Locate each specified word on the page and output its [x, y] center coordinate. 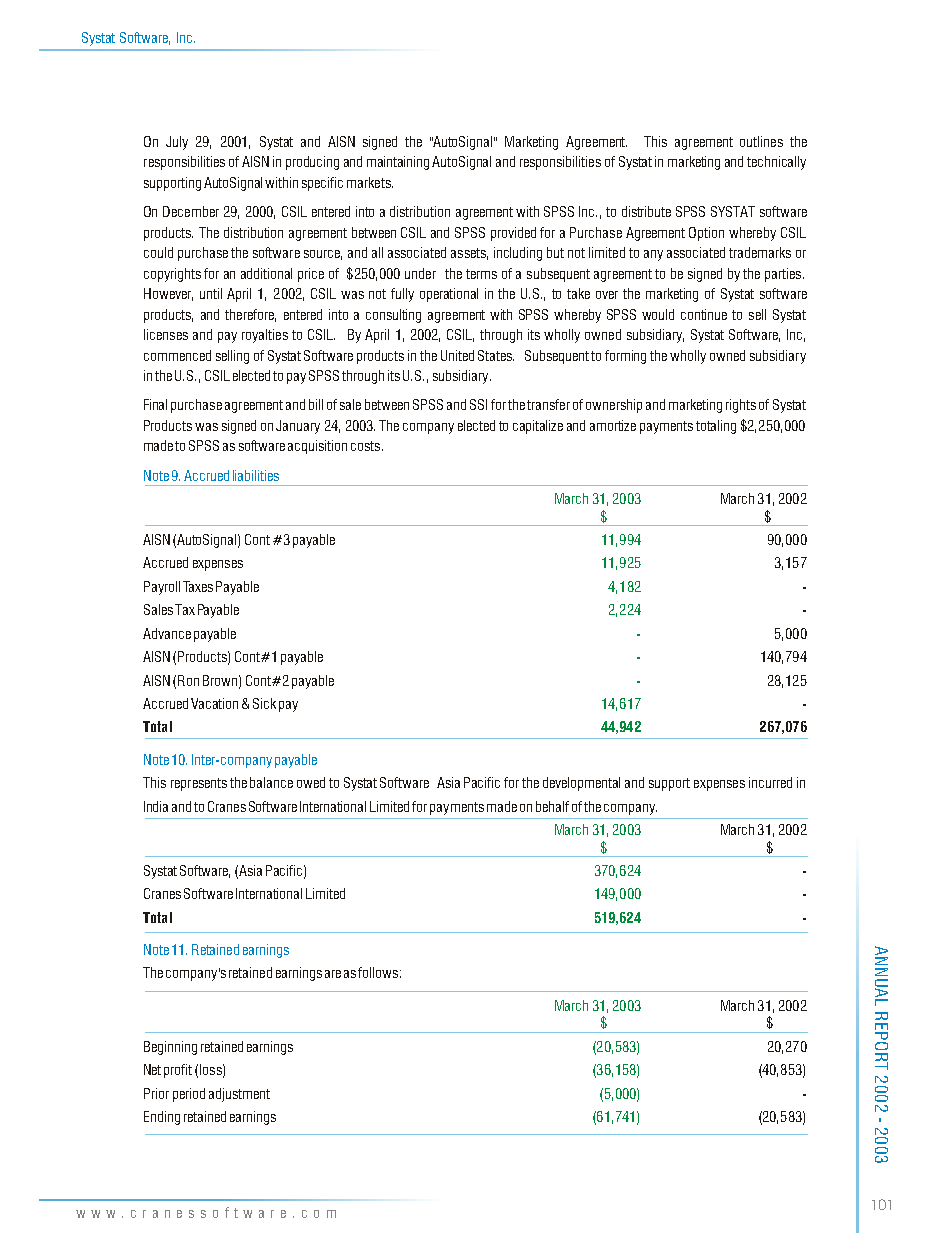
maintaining [398, 163]
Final [155, 404]
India [156, 806]
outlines [761, 141]
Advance [167, 633]
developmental [581, 784]
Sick [264, 703]
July [177, 143]
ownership [614, 406]
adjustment [239, 1095]
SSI [478, 404]
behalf [552, 806]
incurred [770, 782]
